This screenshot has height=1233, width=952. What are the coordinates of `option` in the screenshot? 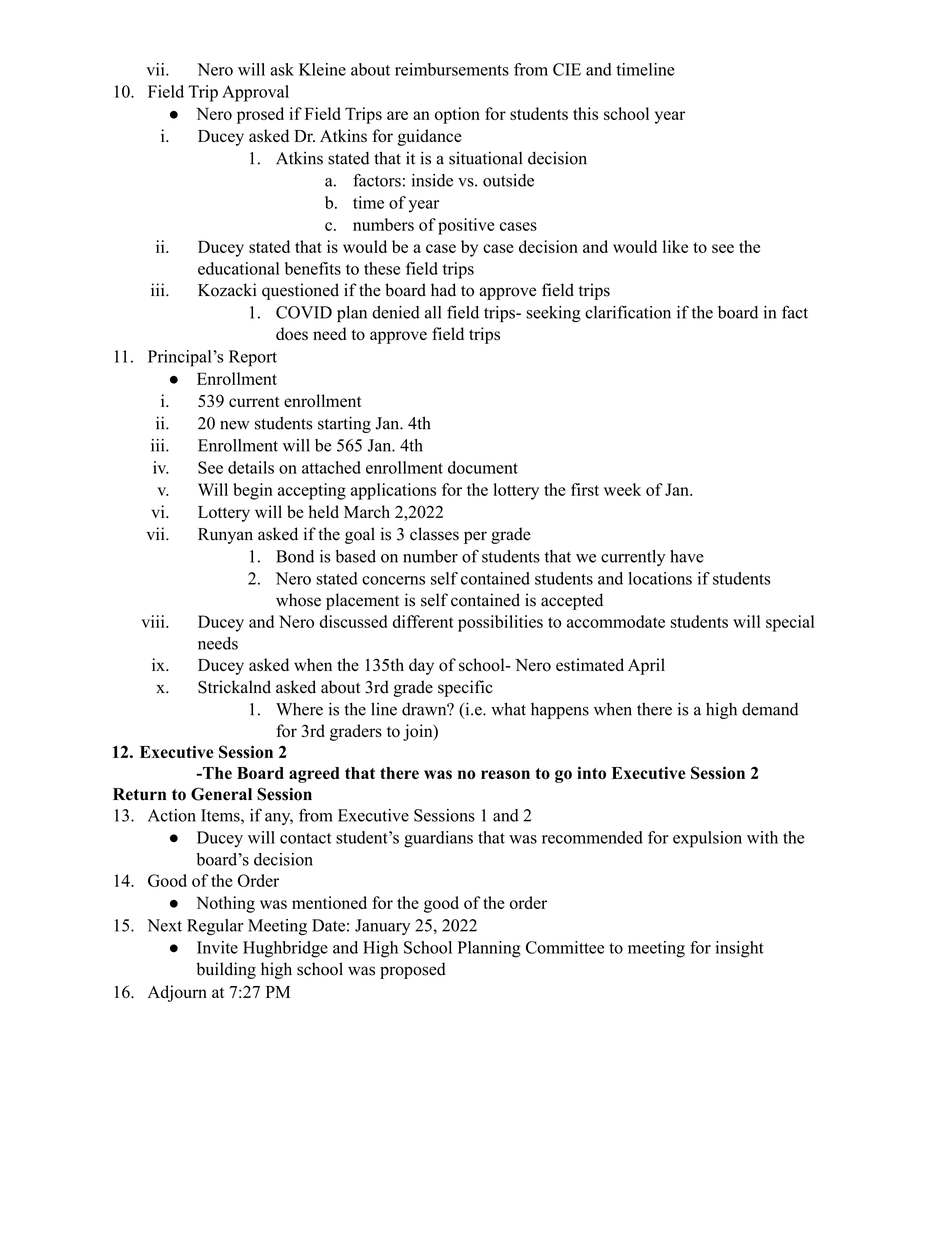 It's located at (457, 115).
